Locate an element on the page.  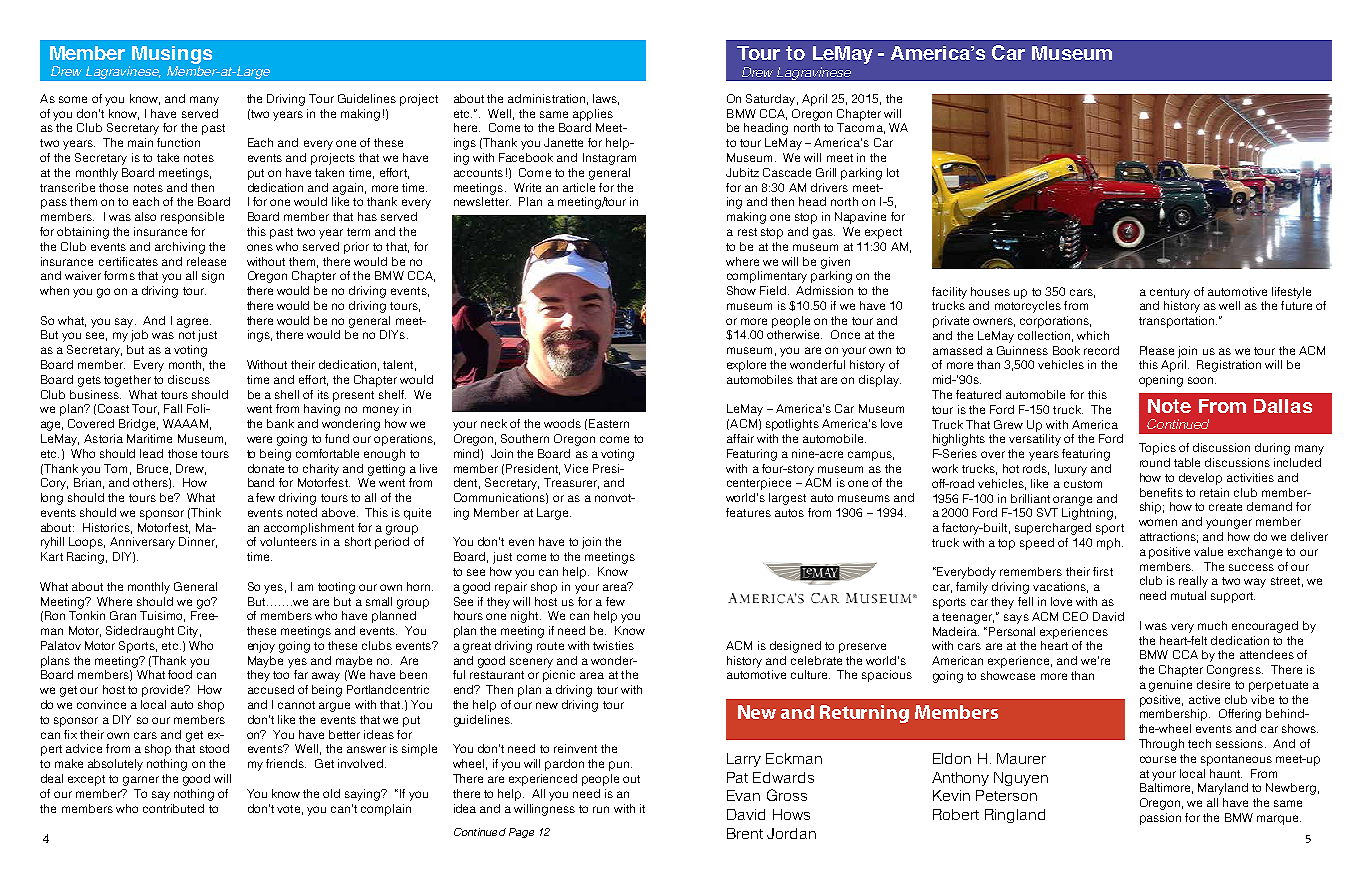
centerpiece is located at coordinates (759, 484).
